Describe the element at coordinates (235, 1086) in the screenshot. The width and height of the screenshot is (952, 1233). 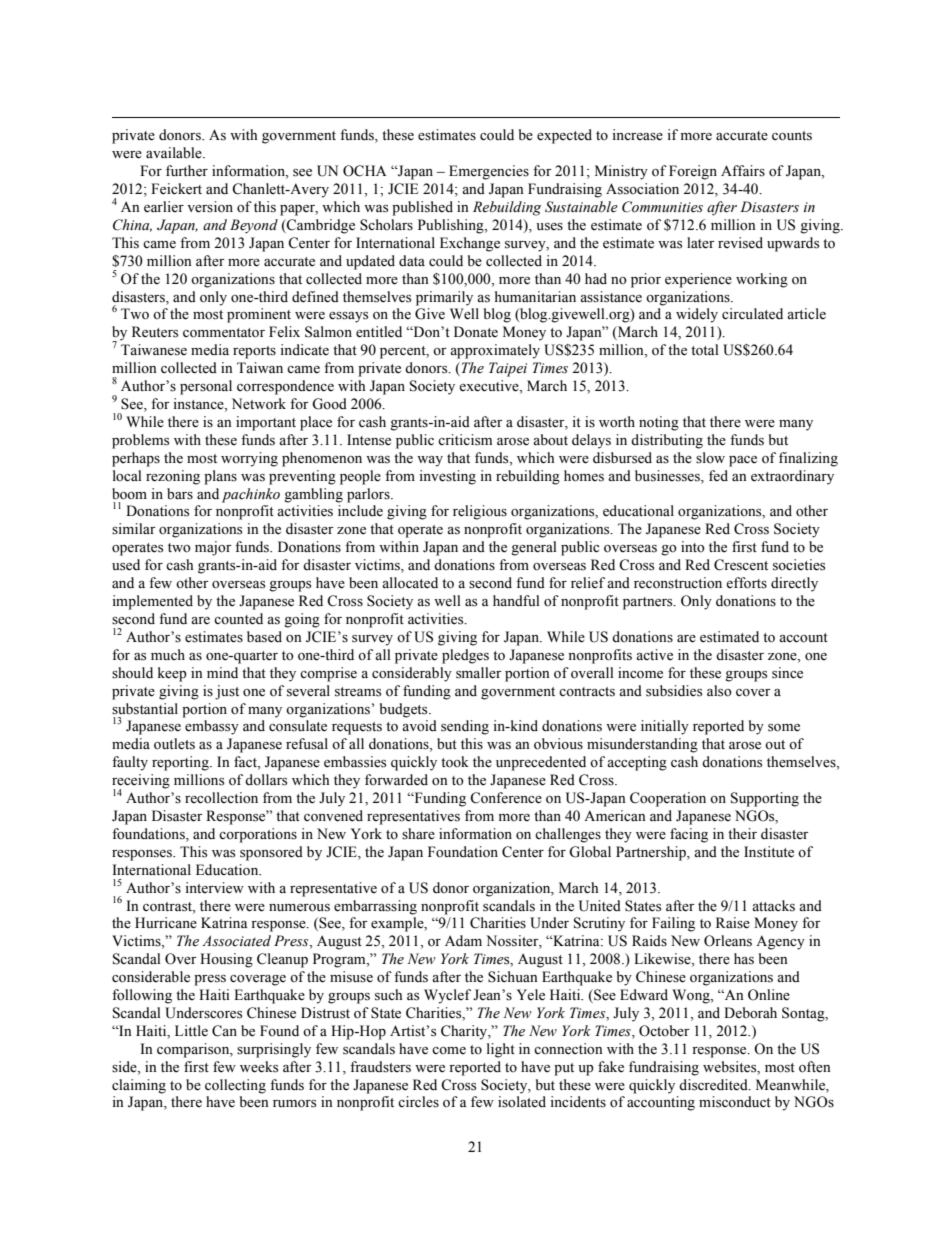
I see `collecting` at that location.
